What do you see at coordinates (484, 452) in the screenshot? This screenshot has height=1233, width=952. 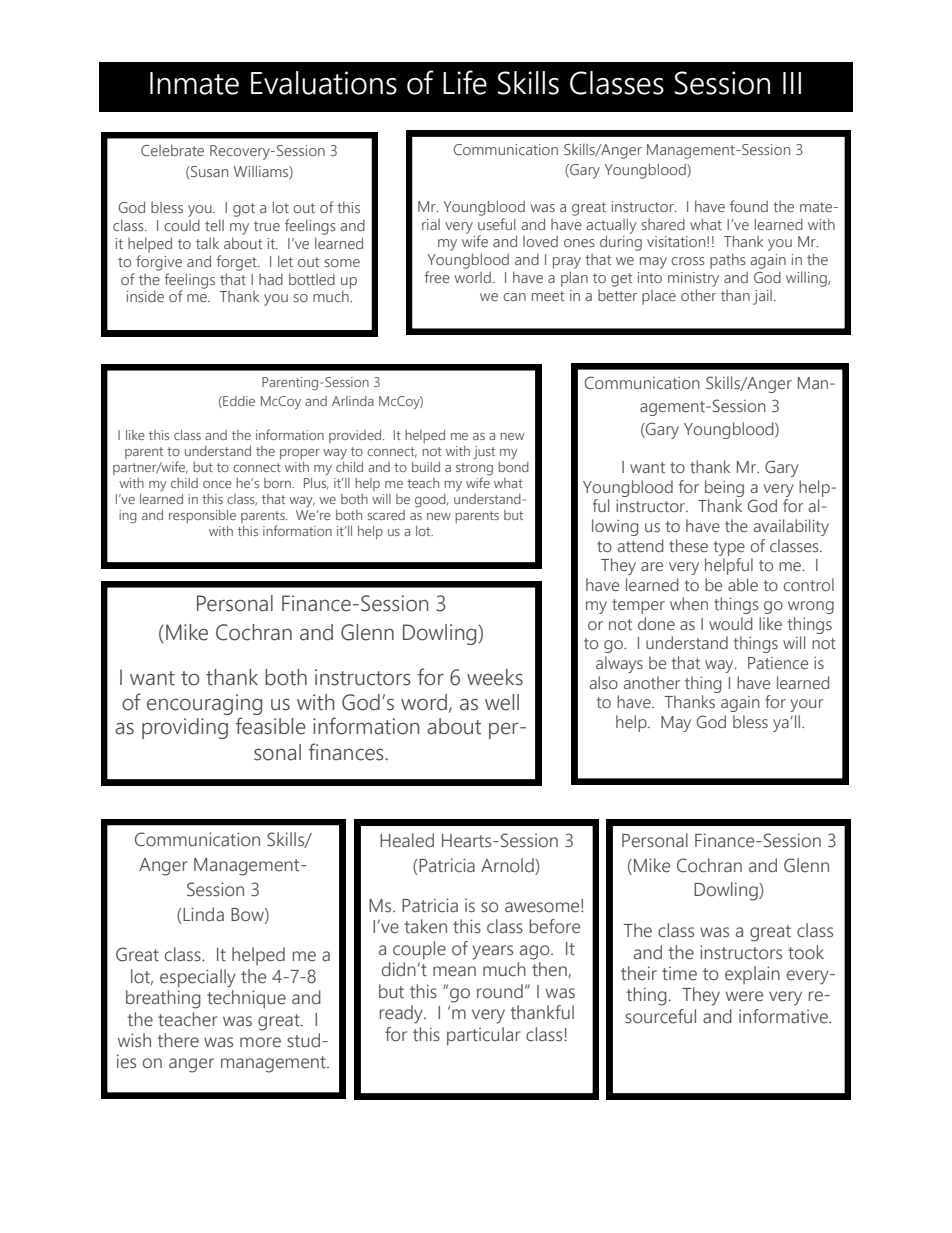 I see `just` at bounding box center [484, 452].
